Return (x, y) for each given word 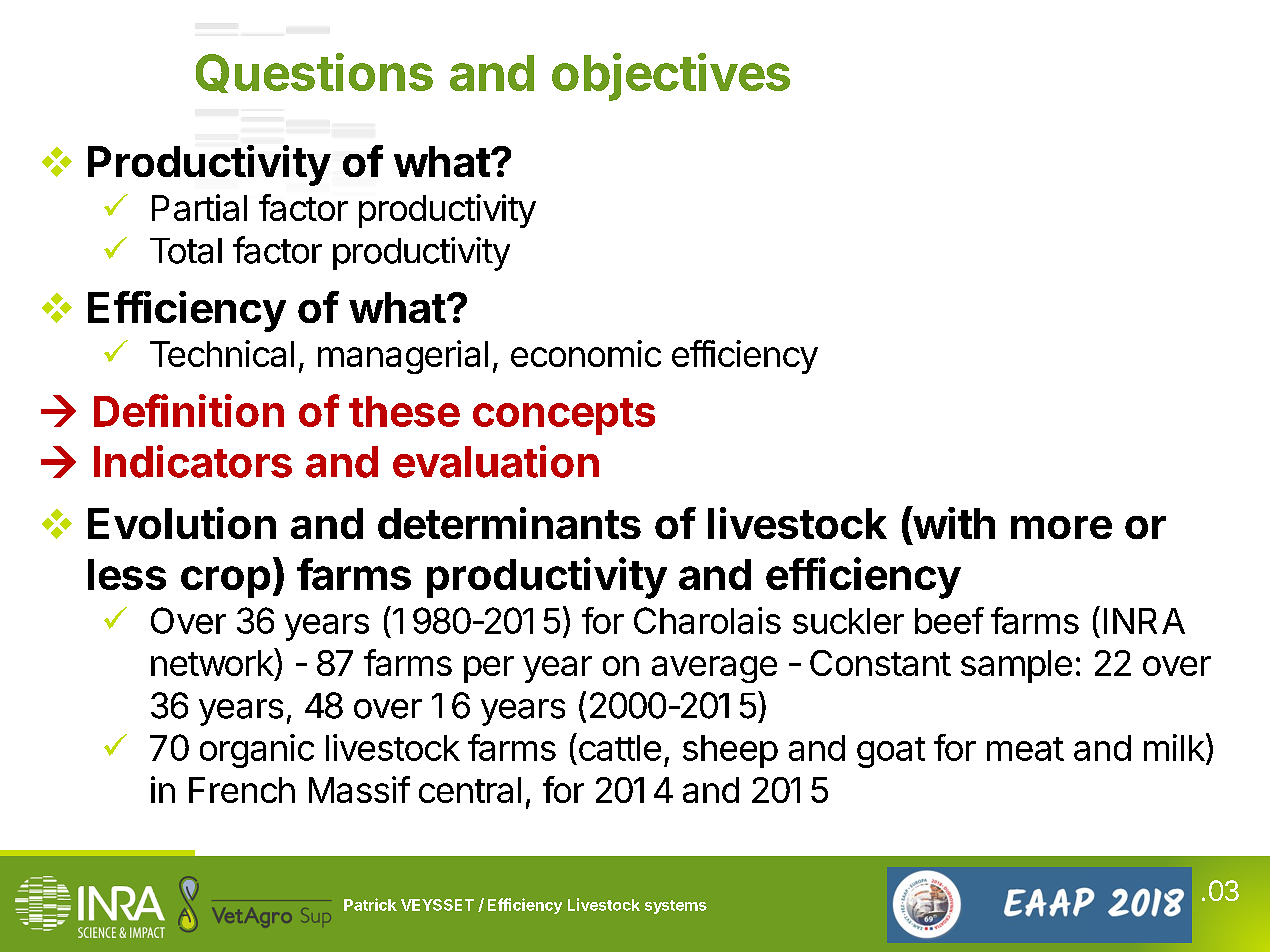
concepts (564, 416)
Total (186, 251)
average (714, 669)
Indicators (193, 461)
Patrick (370, 904)
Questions (314, 73)
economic (586, 353)
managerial (403, 357)
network (213, 662)
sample (1016, 666)
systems (676, 907)
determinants (509, 523)
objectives (671, 77)
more (1061, 527)
